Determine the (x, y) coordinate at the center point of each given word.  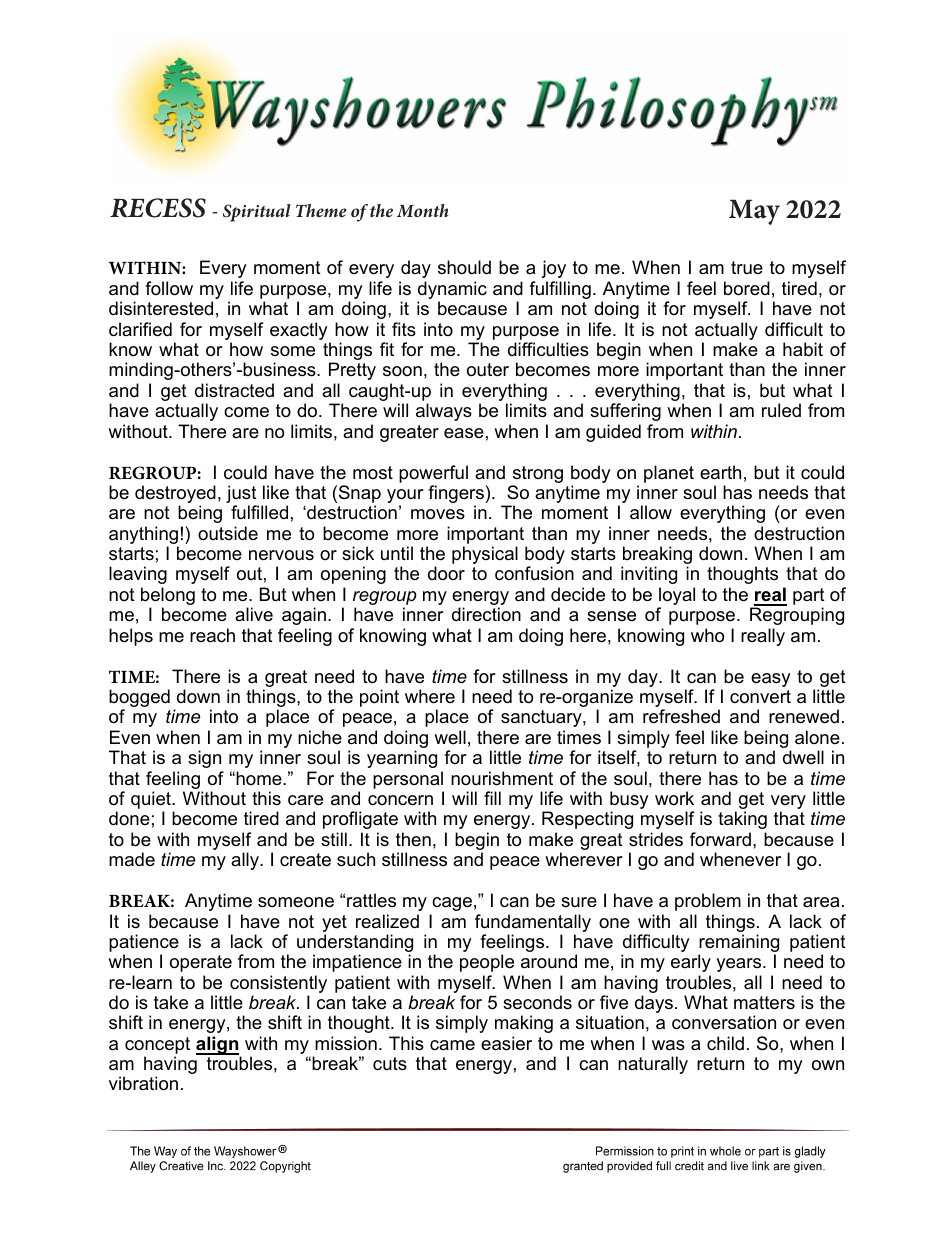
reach (212, 635)
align (218, 1046)
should (464, 267)
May (754, 212)
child (725, 1043)
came (452, 1045)
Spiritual (257, 213)
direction (486, 614)
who (707, 635)
